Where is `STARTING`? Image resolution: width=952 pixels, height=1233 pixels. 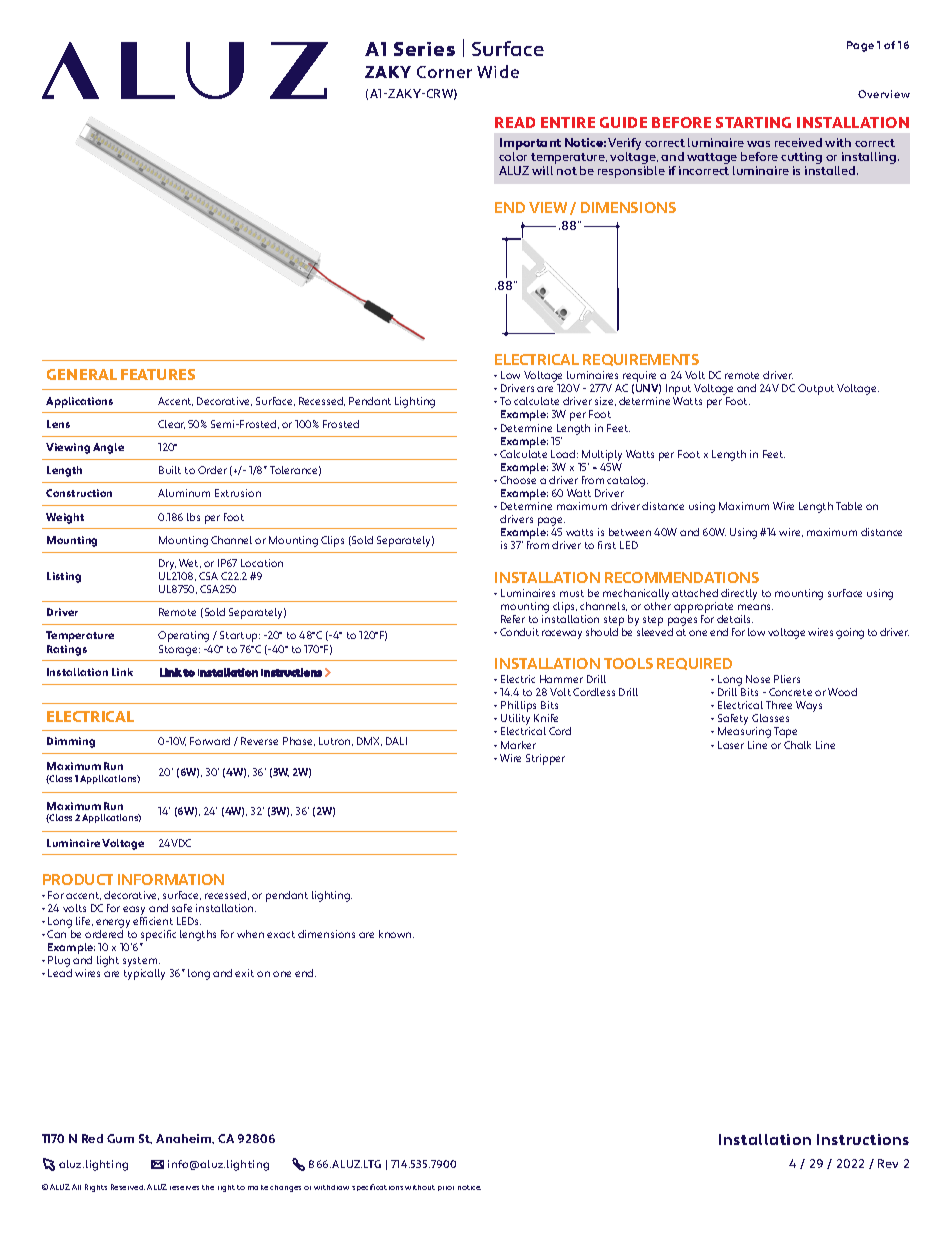
STARTING is located at coordinates (753, 122).
